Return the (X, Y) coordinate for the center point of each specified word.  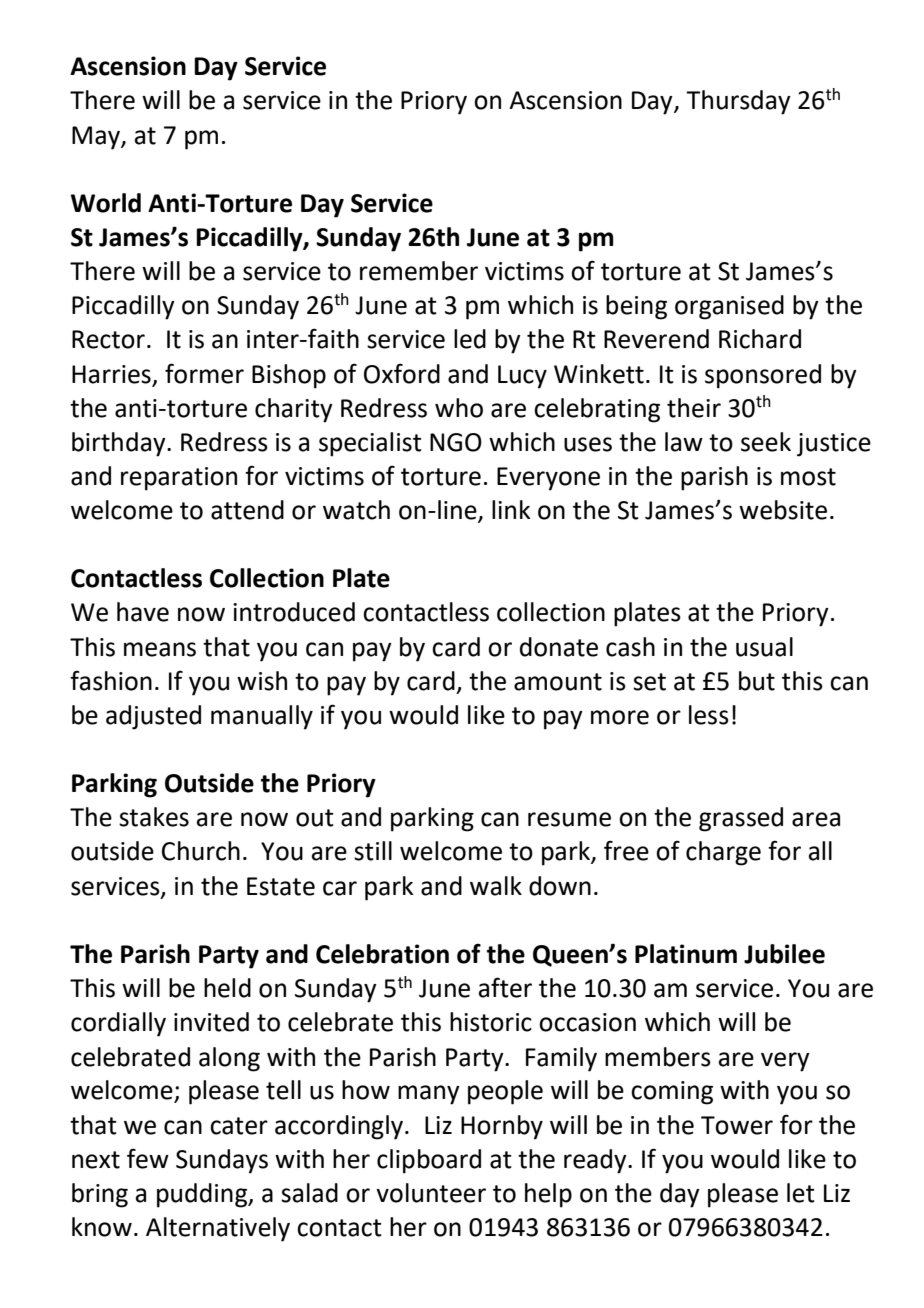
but (757, 681)
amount (558, 682)
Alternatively (218, 1229)
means (160, 649)
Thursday (738, 102)
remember (419, 271)
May (97, 138)
